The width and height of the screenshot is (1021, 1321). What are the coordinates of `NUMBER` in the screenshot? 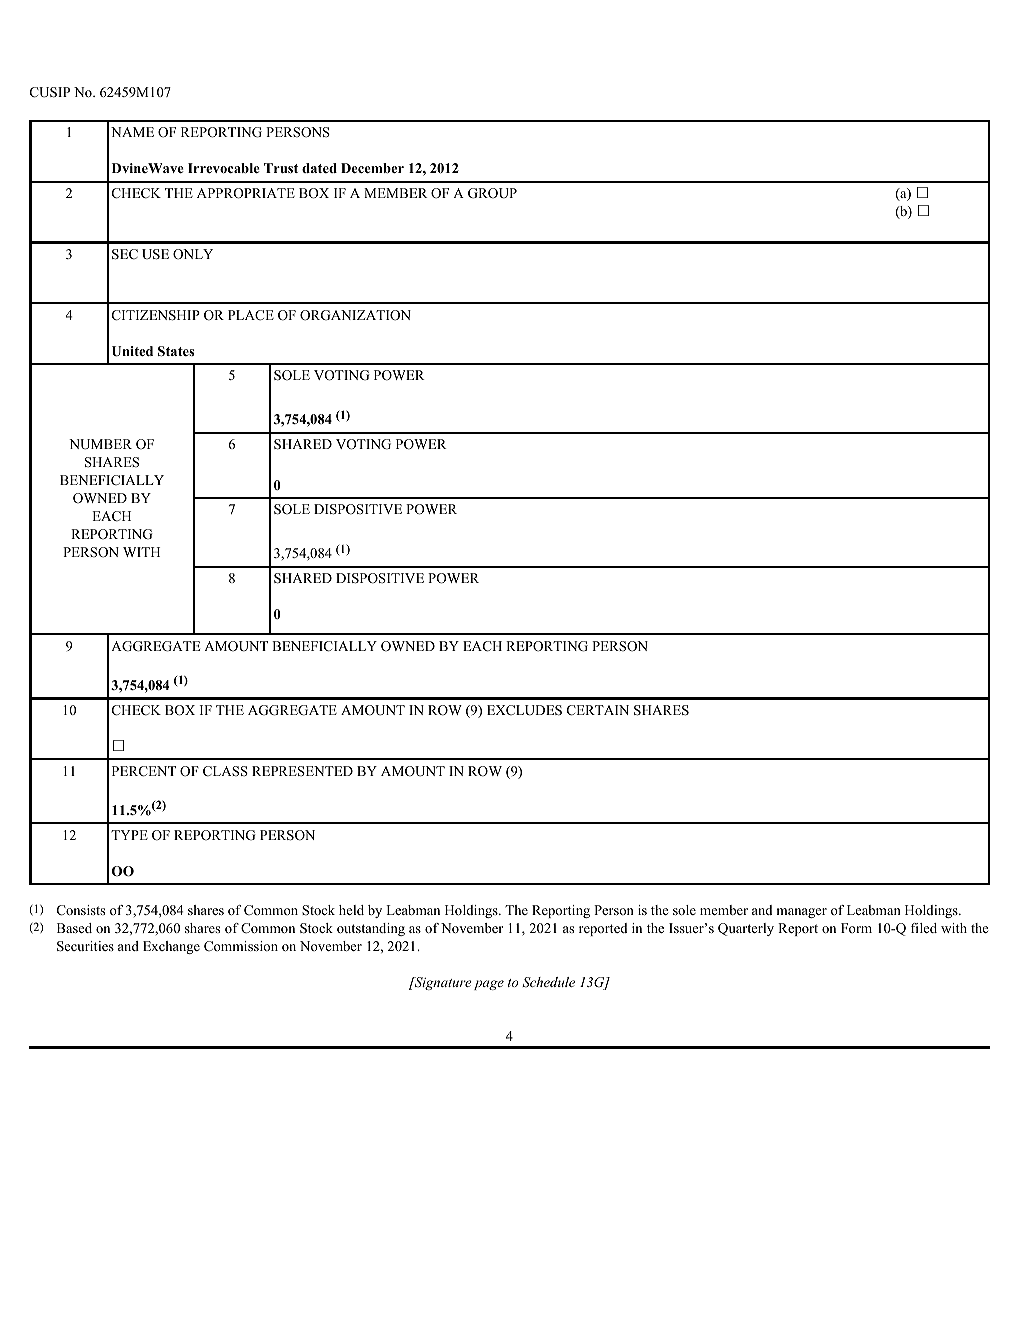 It's located at (100, 444).
